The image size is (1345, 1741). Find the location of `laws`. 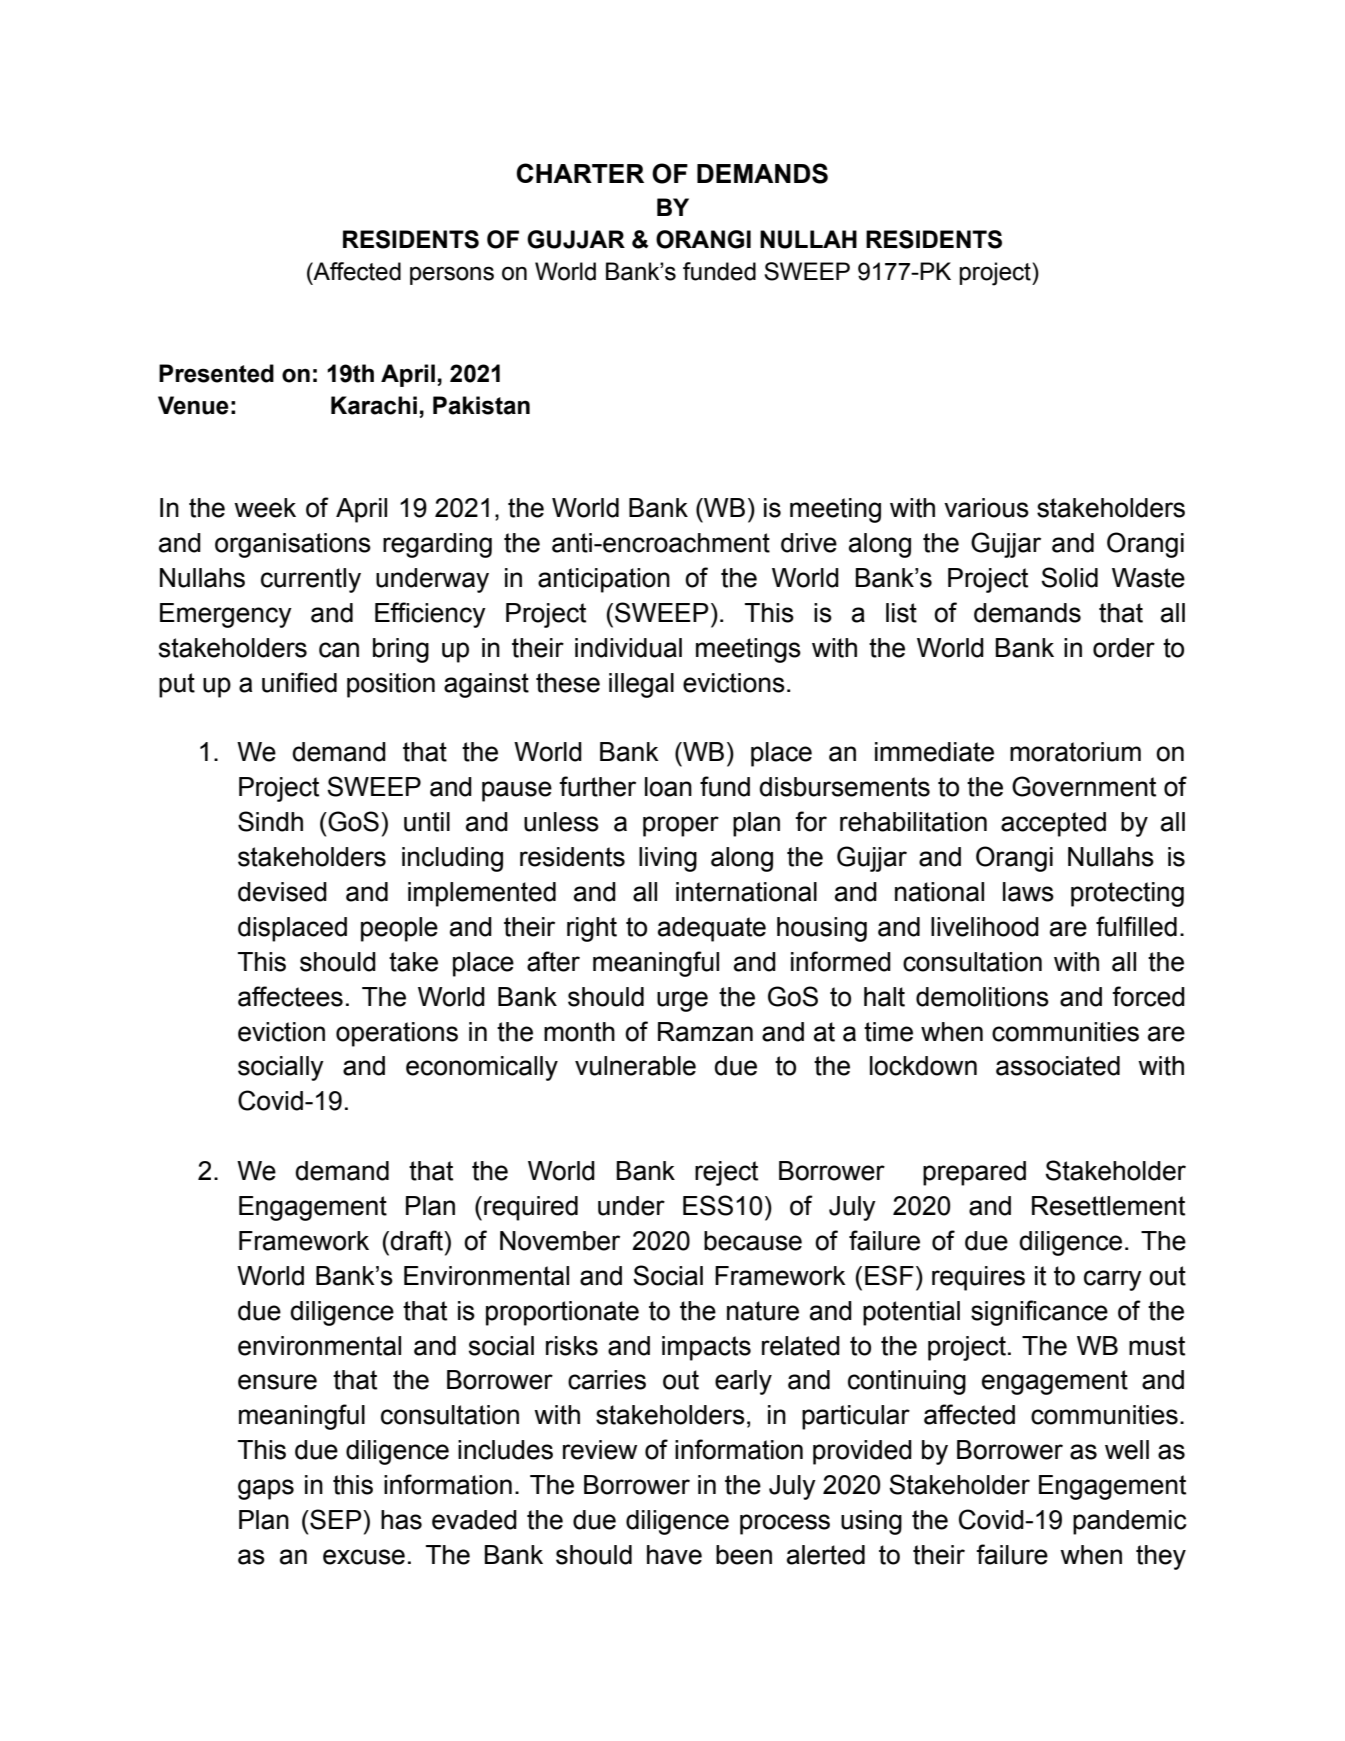

laws is located at coordinates (1028, 892).
